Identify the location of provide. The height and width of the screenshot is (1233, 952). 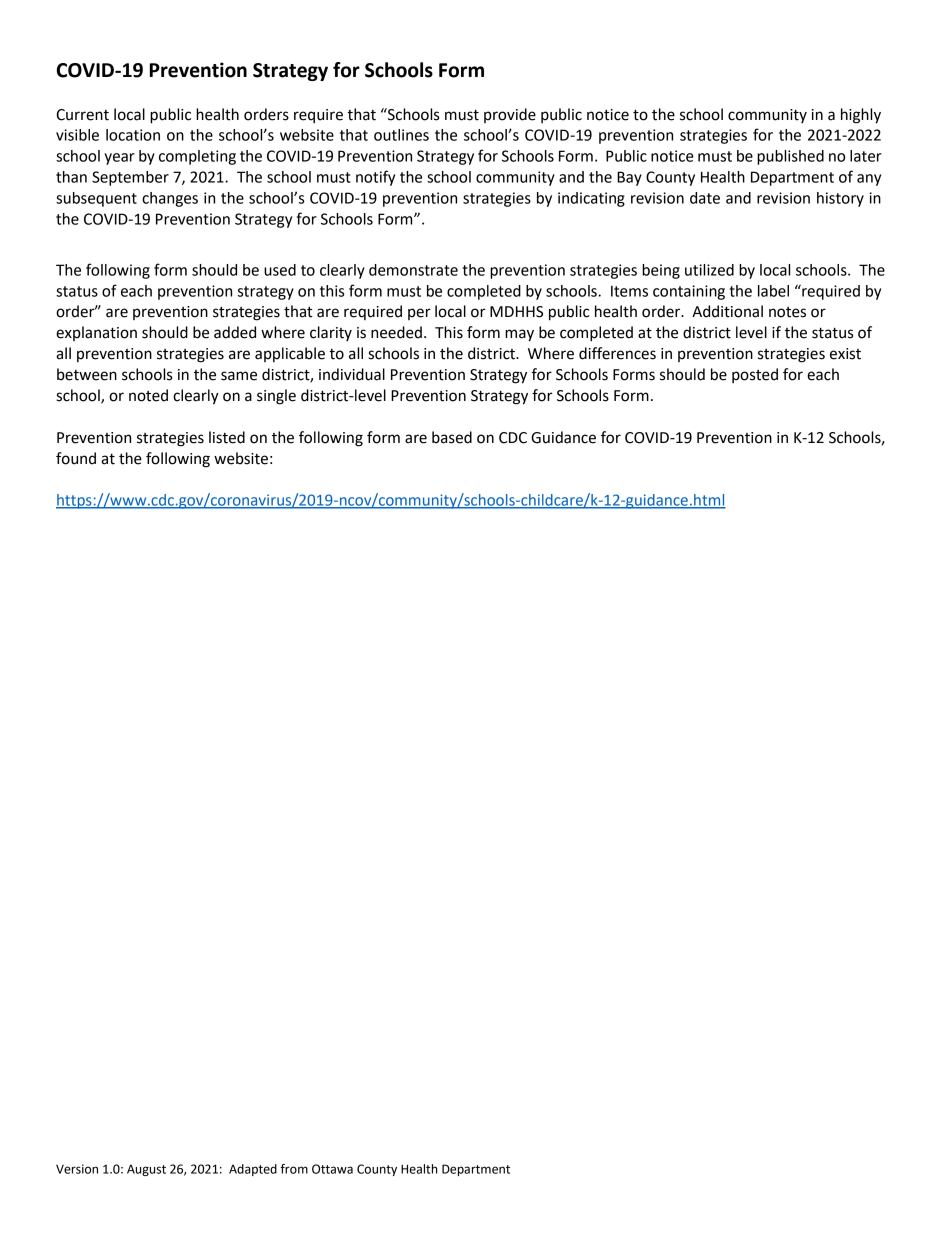
(510, 115).
